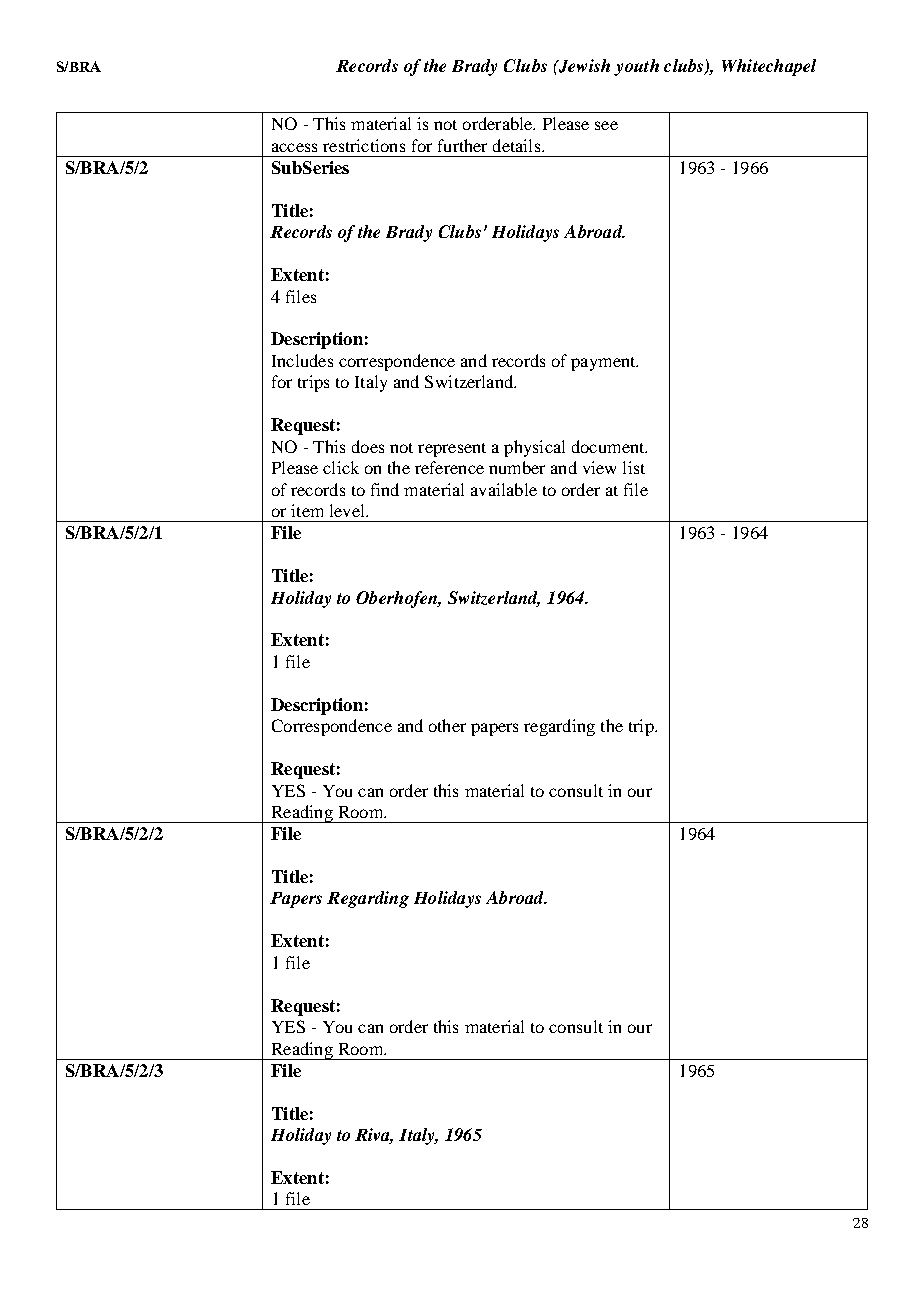 The height and width of the document is (1308, 924). Describe the element at coordinates (447, 725) in the document. I see `other` at that location.
